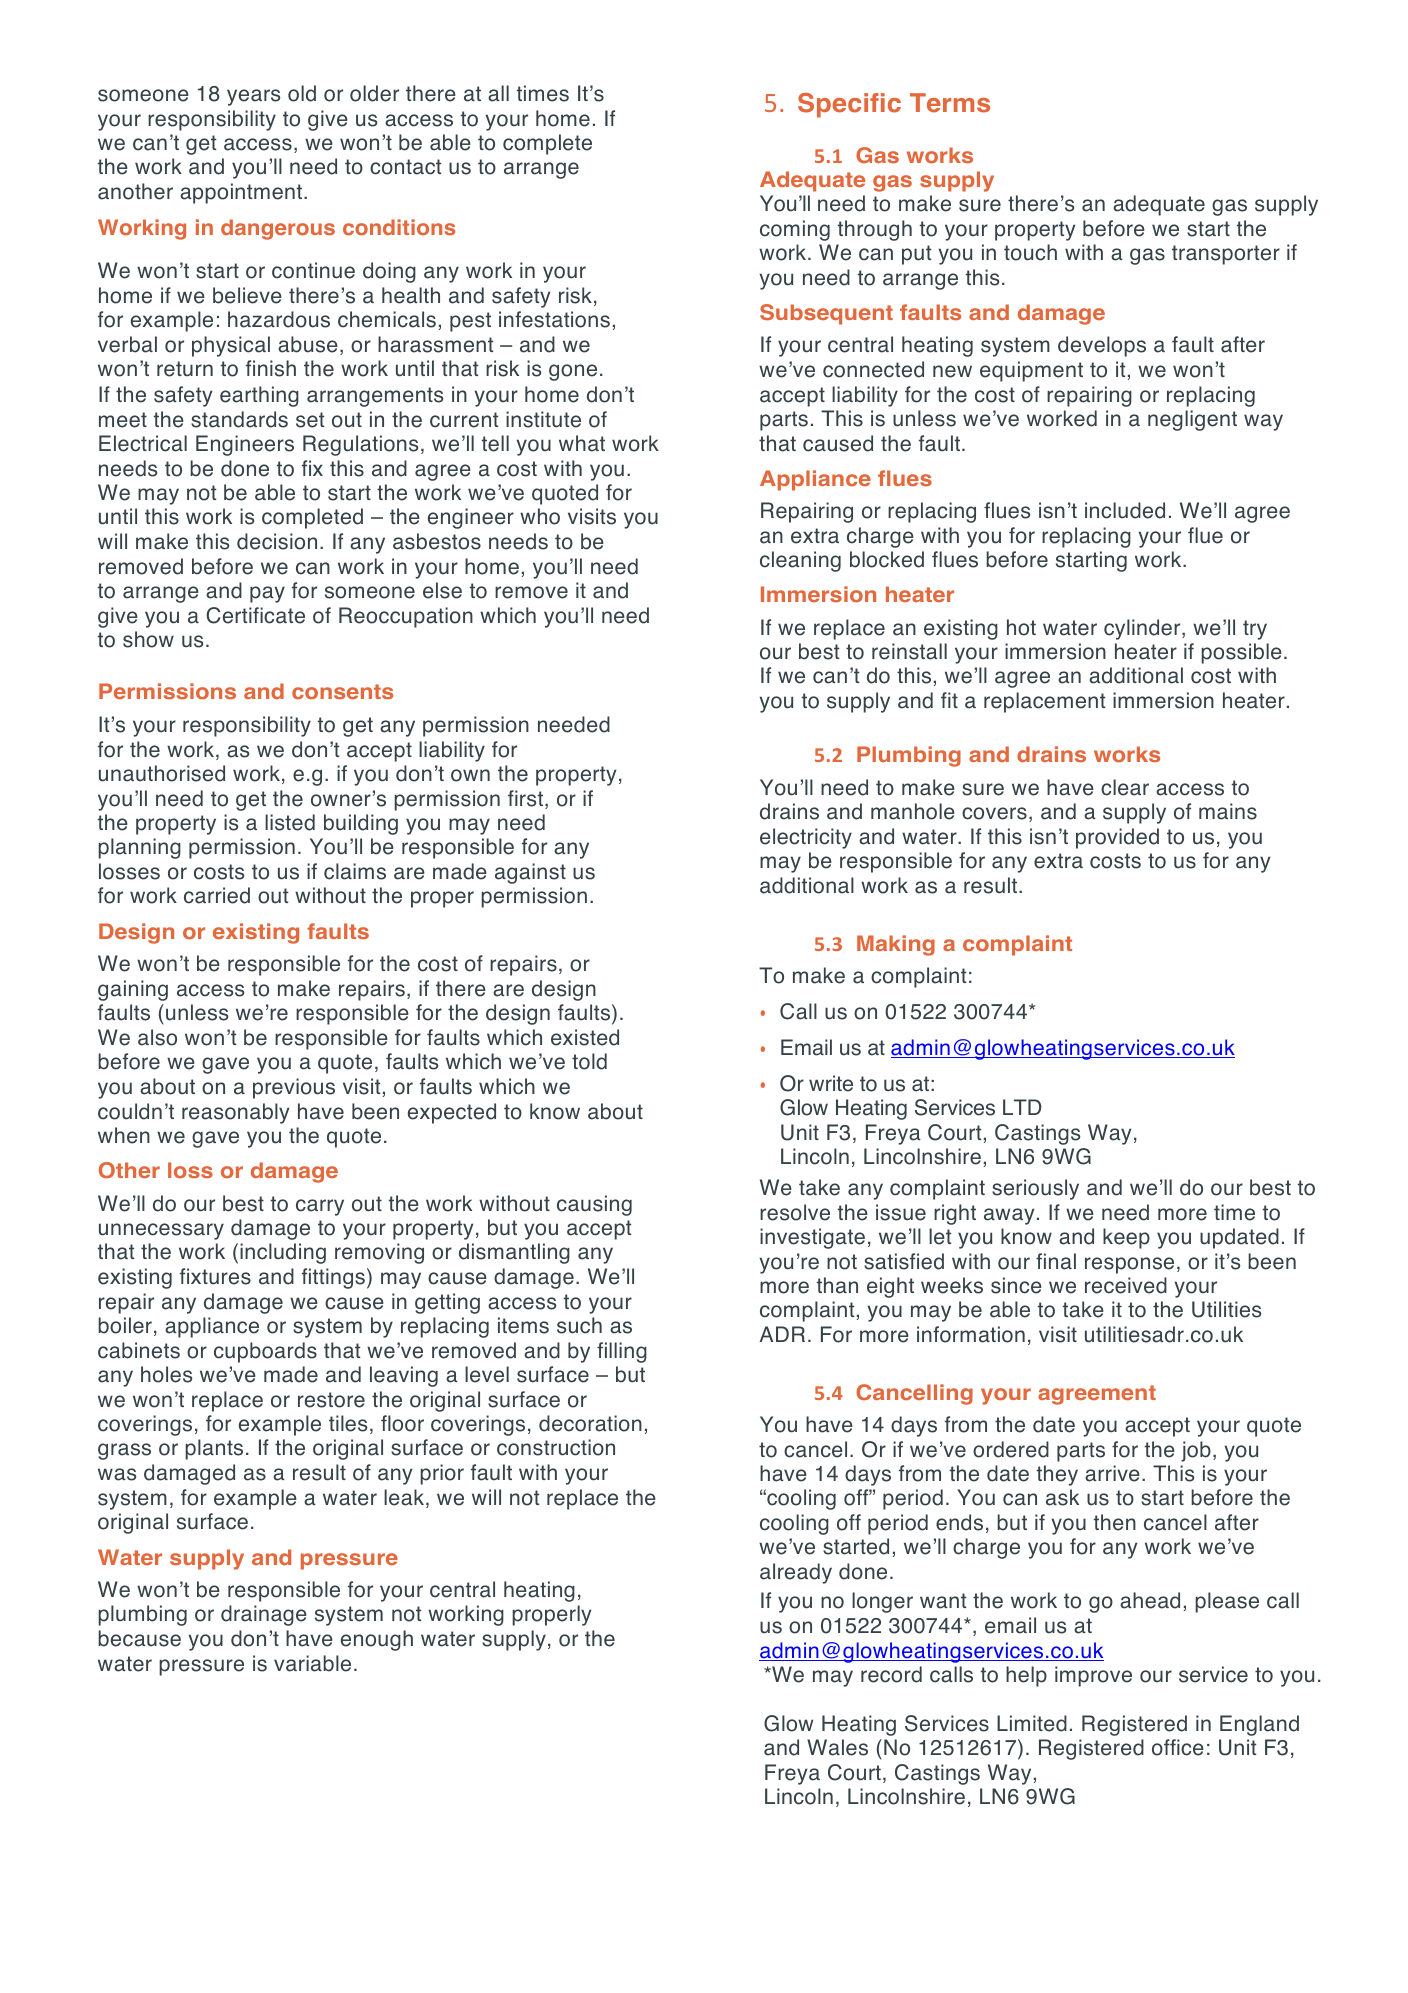 Image resolution: width=1408 pixels, height=1993 pixels. I want to click on keep, so click(1126, 1238).
